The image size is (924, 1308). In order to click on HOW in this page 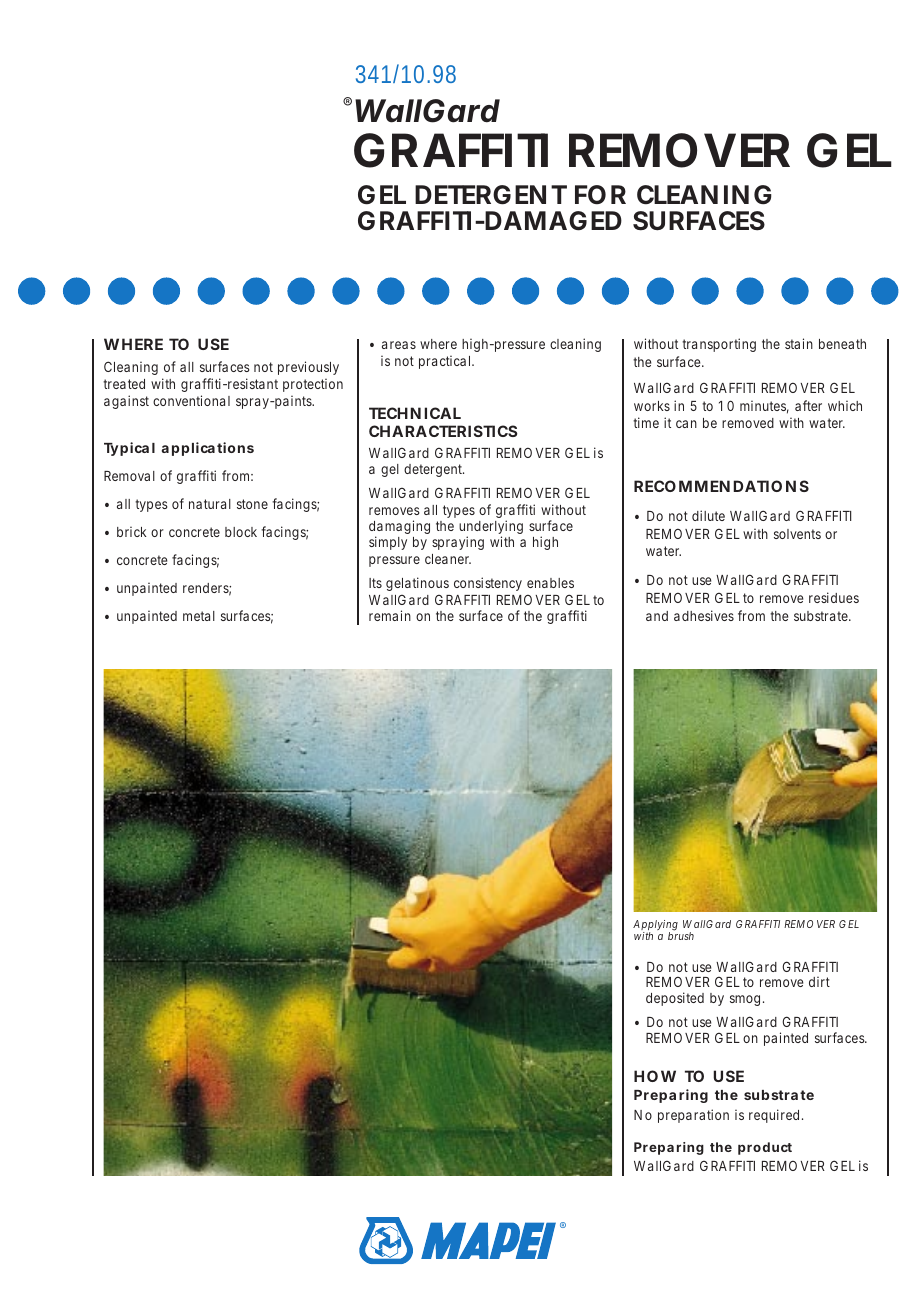, I will do `click(655, 1076)`.
